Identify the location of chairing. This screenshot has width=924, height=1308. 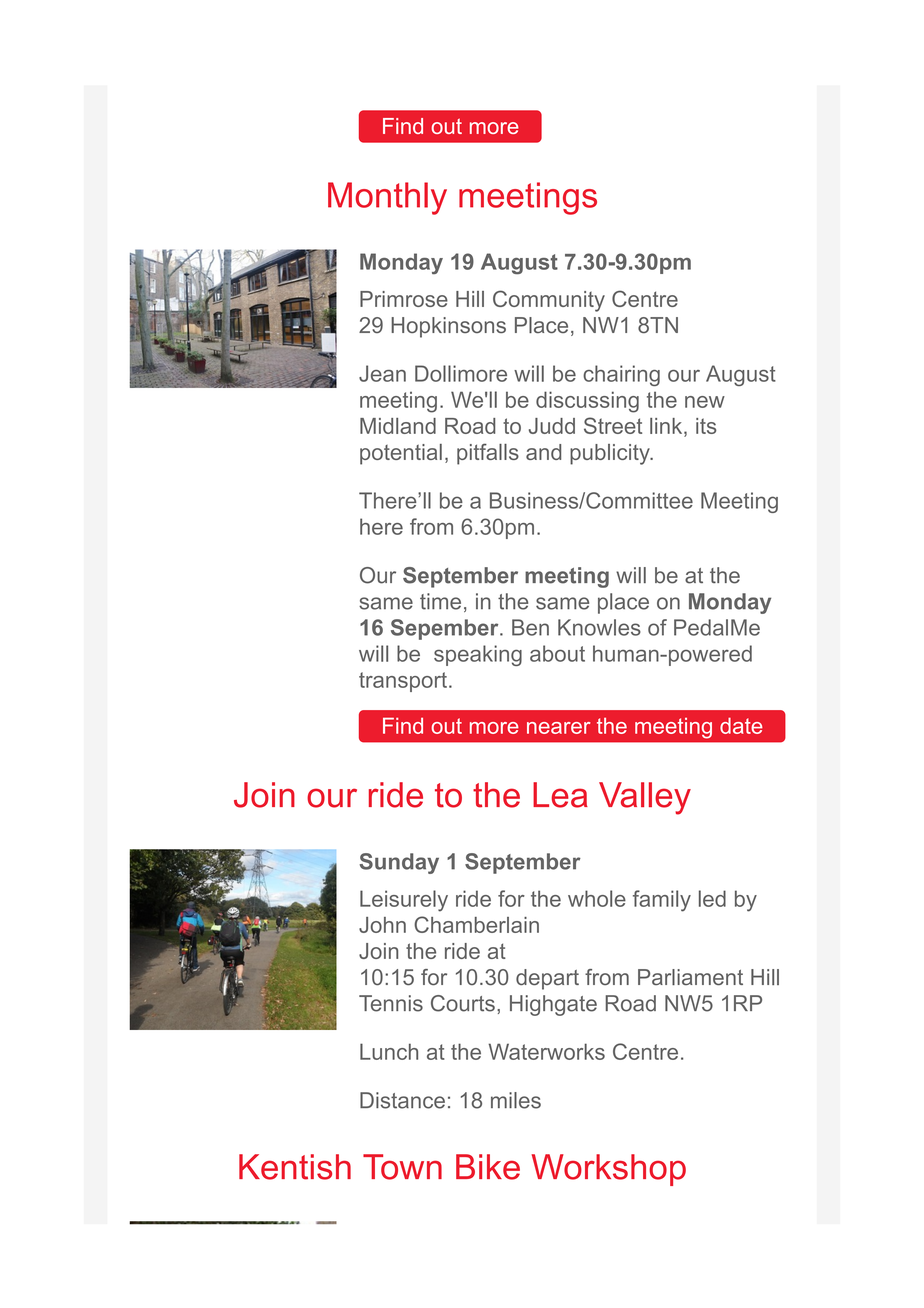
(621, 375).
